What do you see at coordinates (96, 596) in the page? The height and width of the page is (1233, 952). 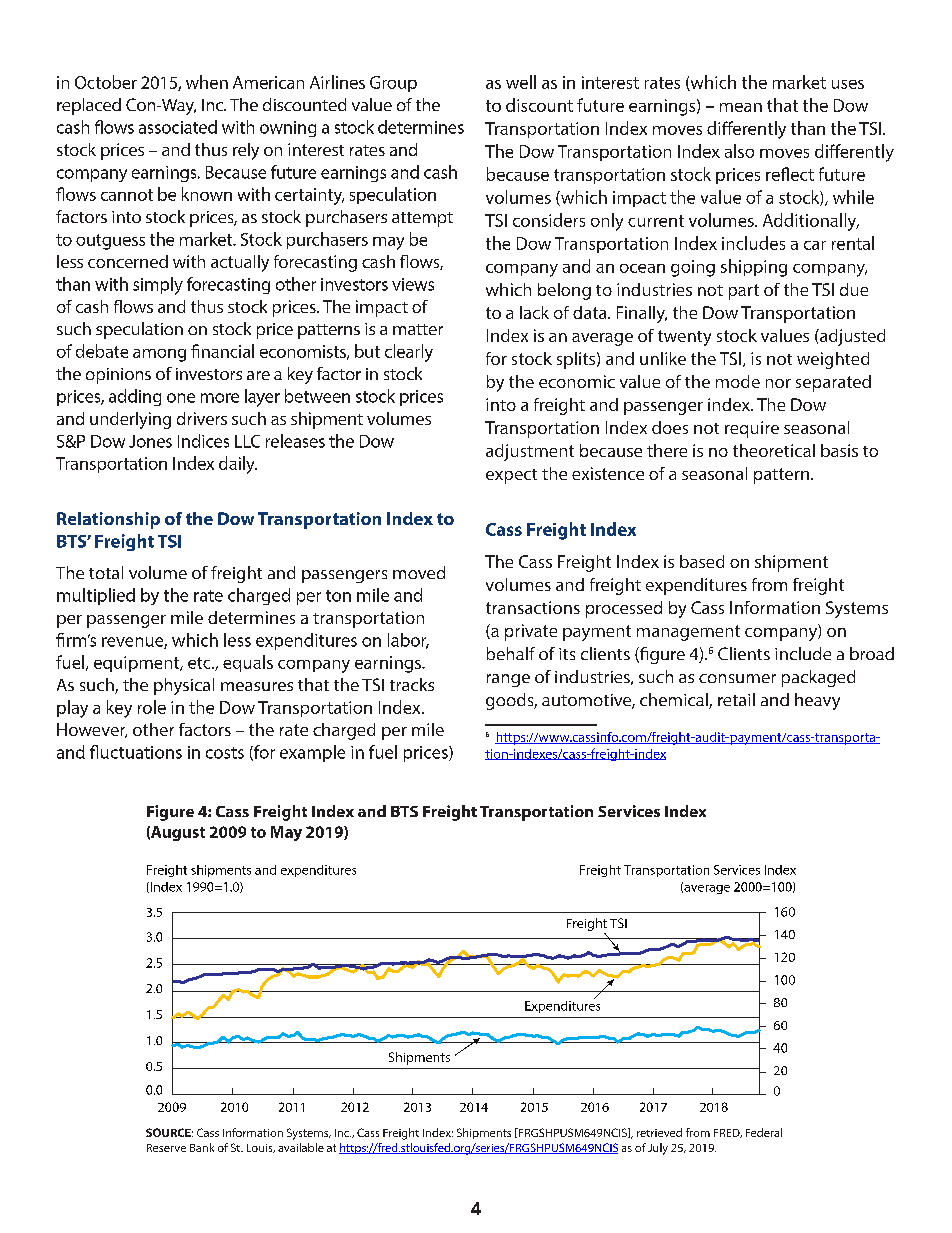 I see `multiplied` at bounding box center [96, 596].
